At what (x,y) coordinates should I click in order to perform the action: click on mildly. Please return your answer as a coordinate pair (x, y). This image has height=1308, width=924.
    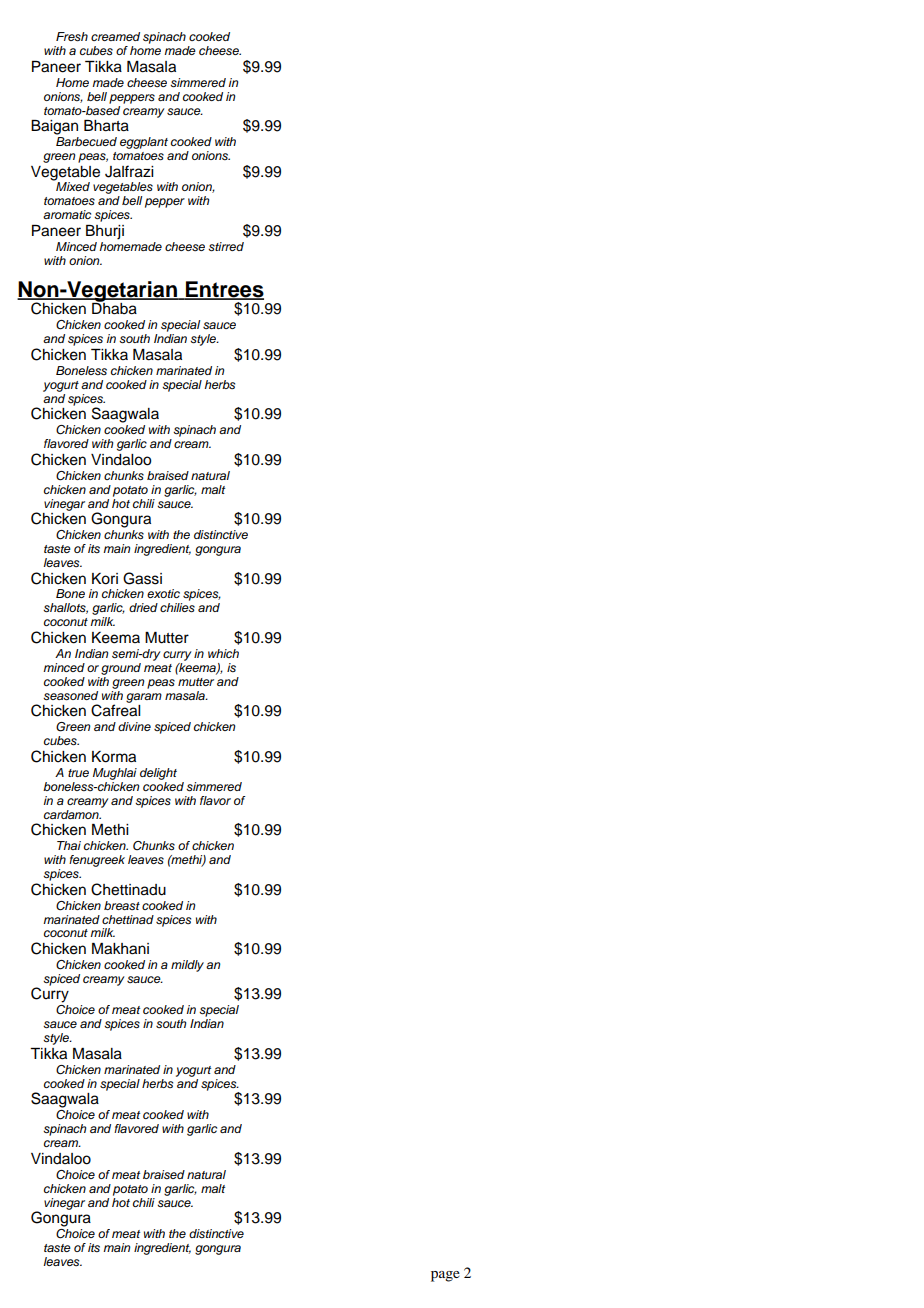
    Looking at the image, I should click on (187, 966).
